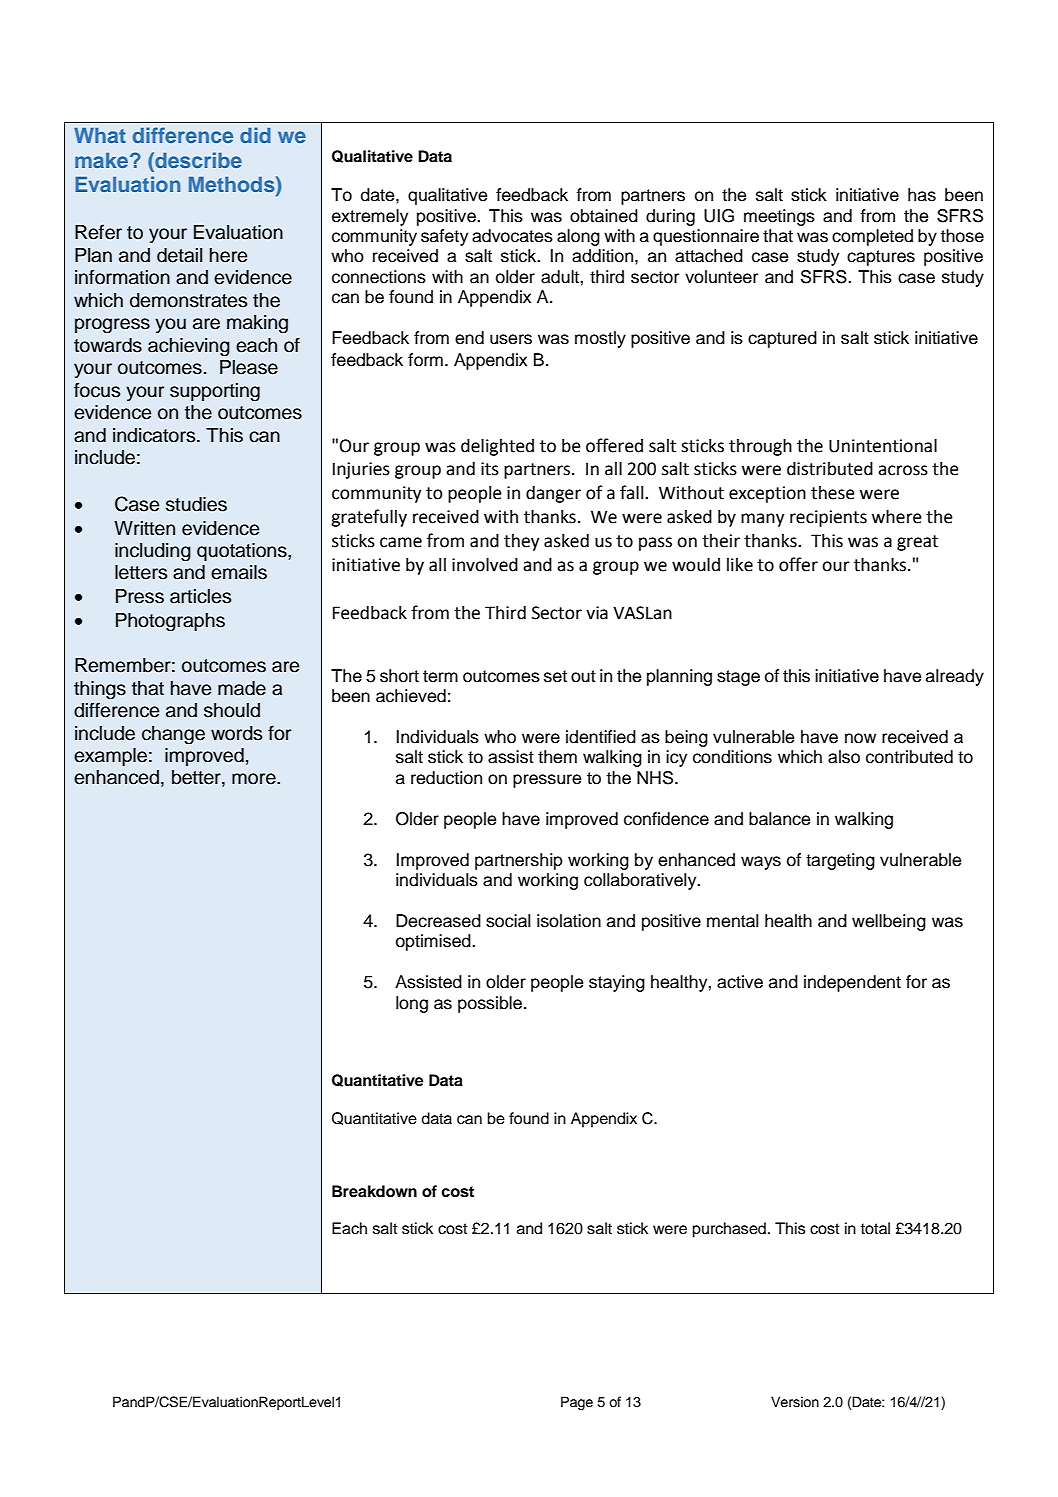  I want to click on independent, so click(852, 983).
